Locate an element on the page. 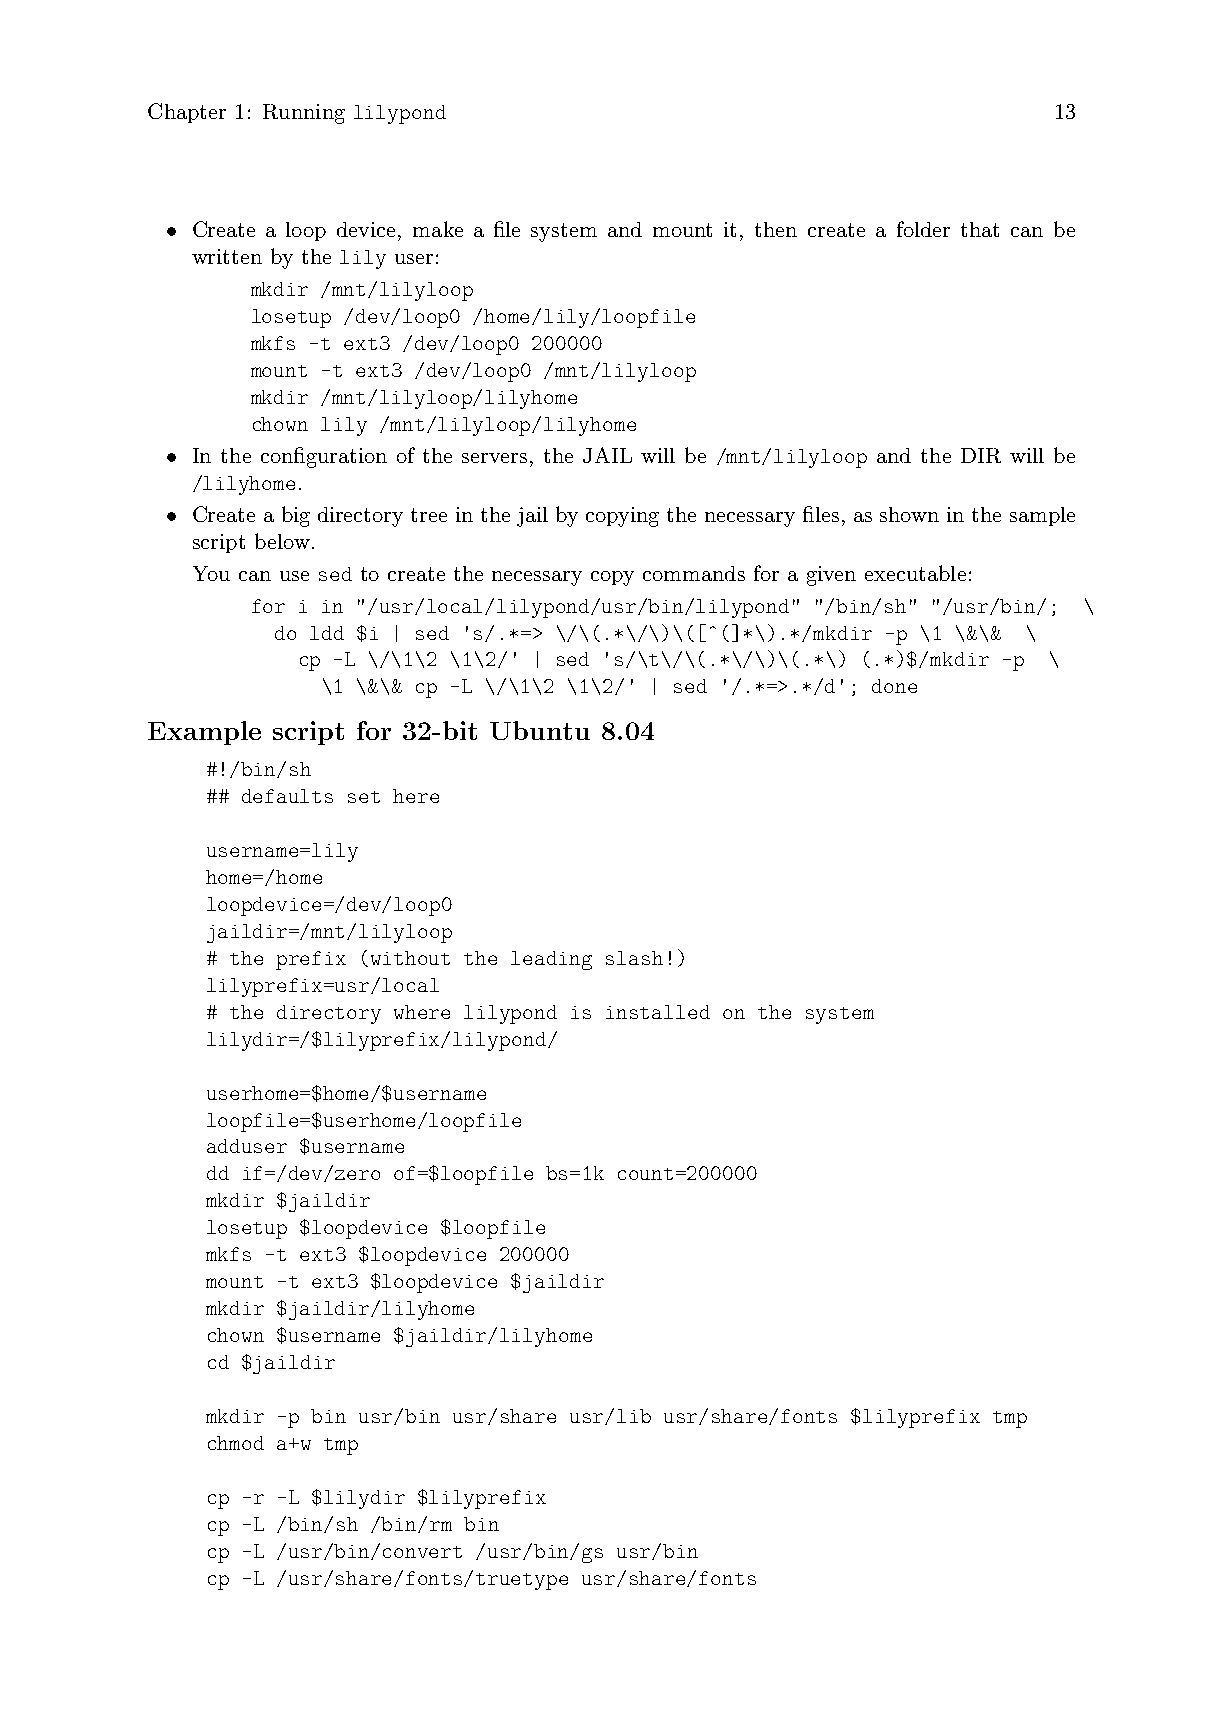 The height and width of the page is (1725, 1219). installed is located at coordinates (658, 1012).
